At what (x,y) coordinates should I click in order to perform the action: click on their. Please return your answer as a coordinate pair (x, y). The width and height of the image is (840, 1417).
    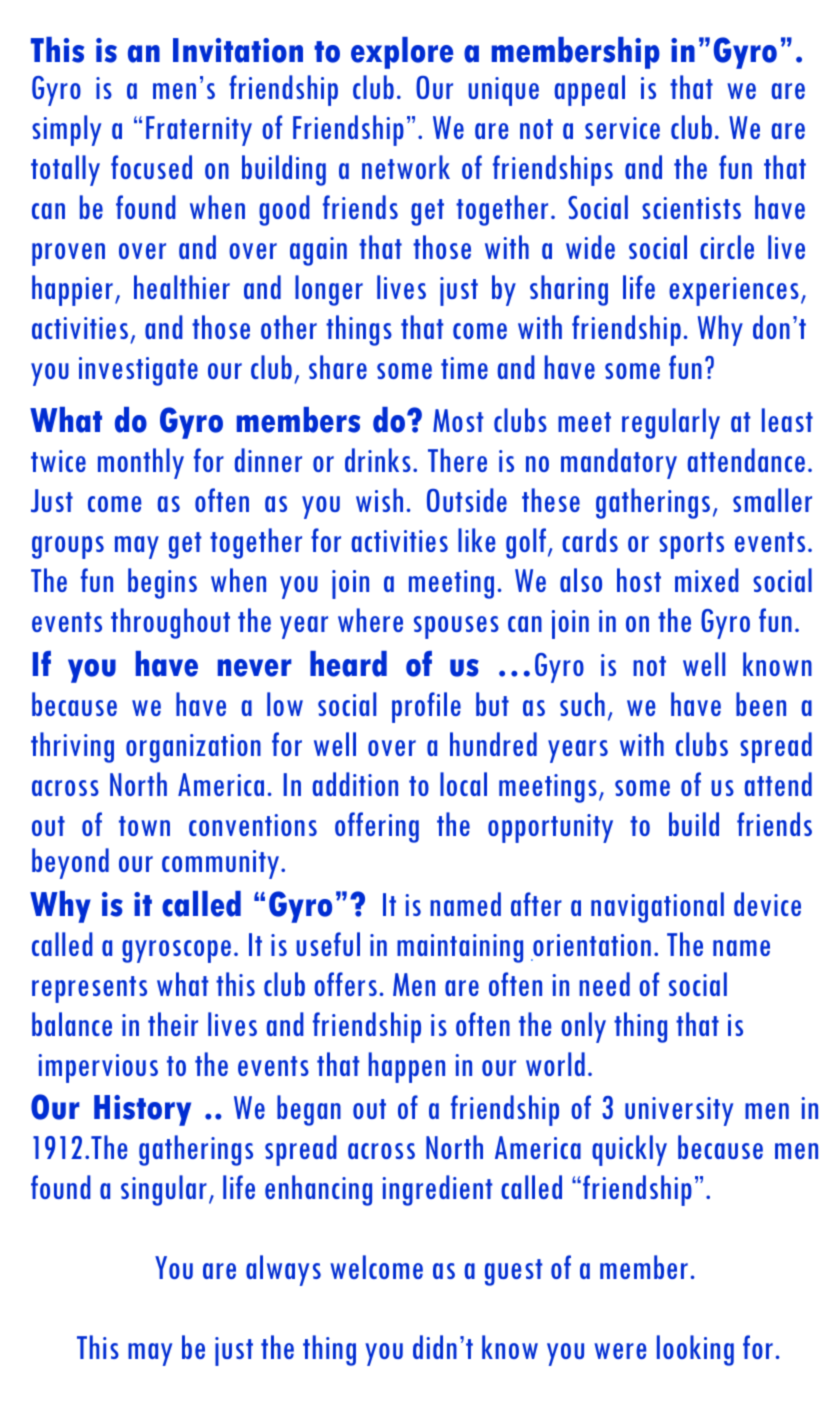
    Looking at the image, I should click on (173, 1024).
